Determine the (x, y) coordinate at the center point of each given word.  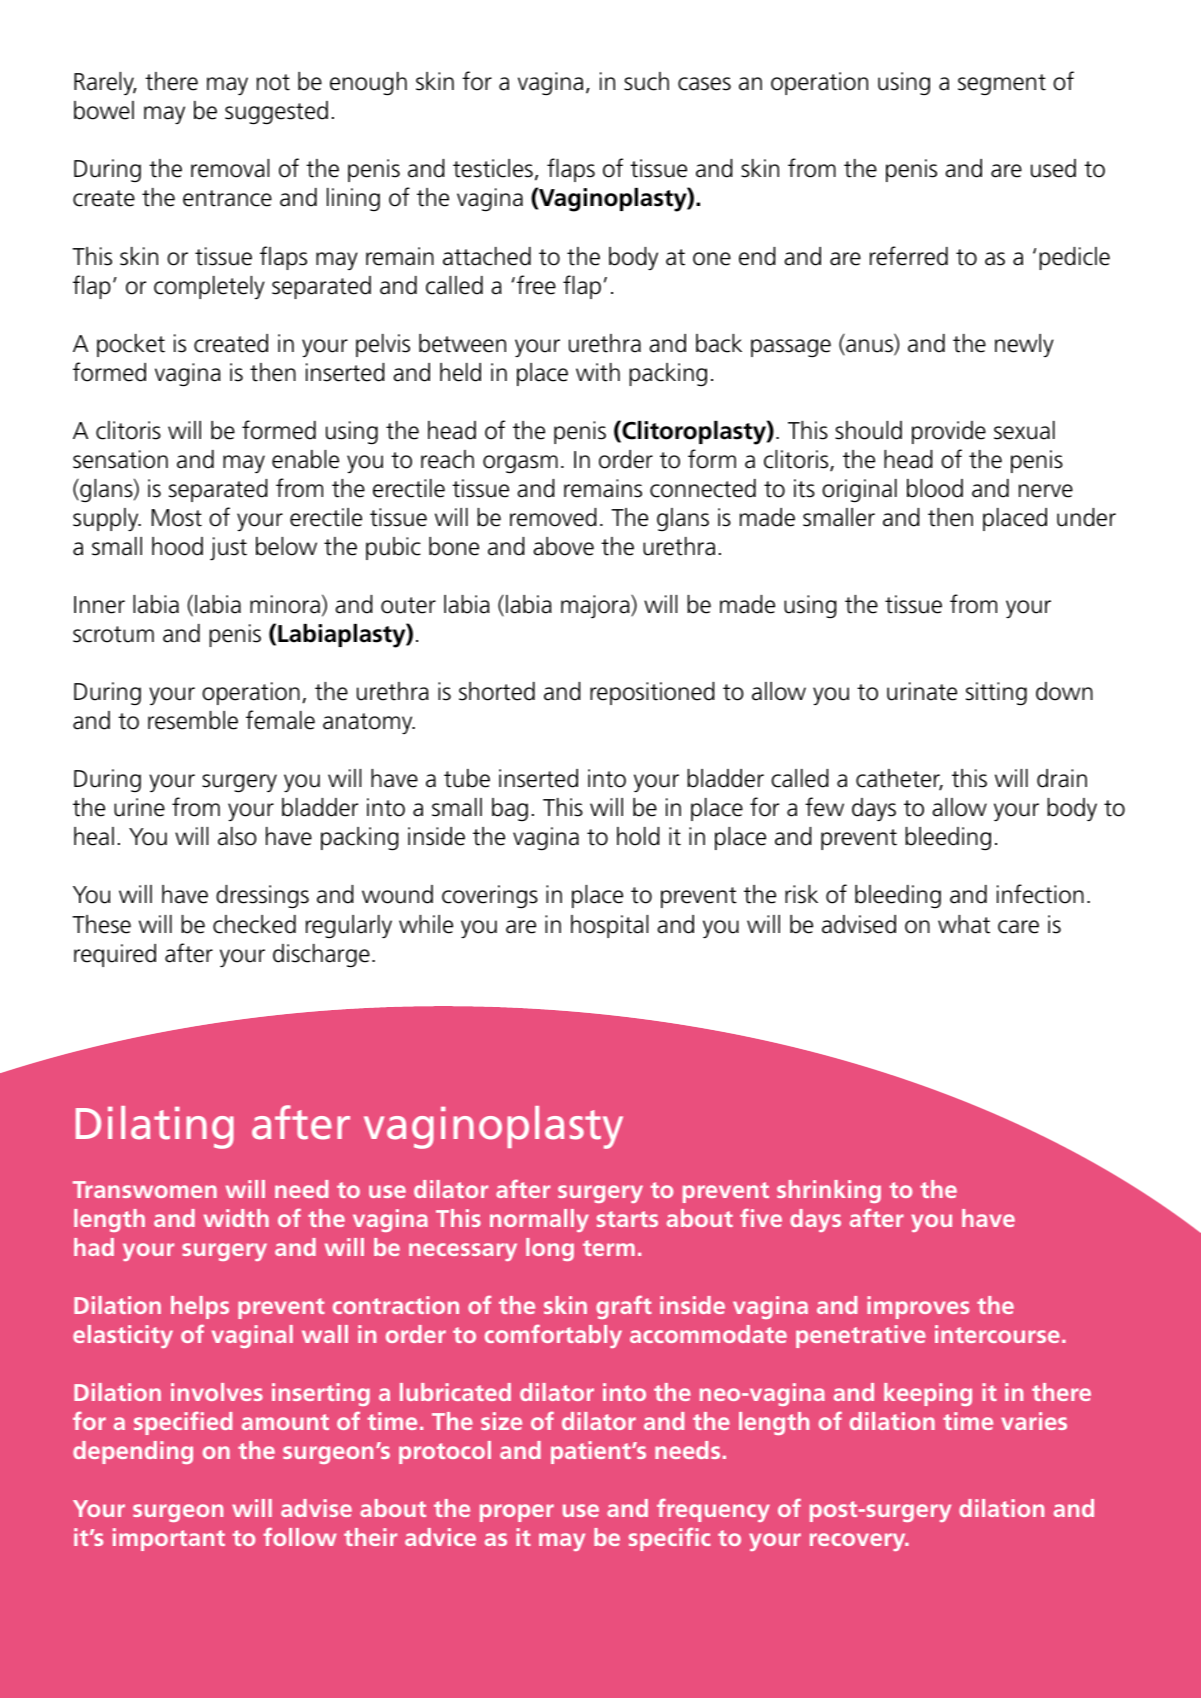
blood (935, 488)
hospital (609, 926)
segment (1002, 84)
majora (596, 607)
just (228, 549)
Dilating (155, 1127)
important (169, 1539)
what (964, 924)
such (646, 81)
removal (230, 168)
